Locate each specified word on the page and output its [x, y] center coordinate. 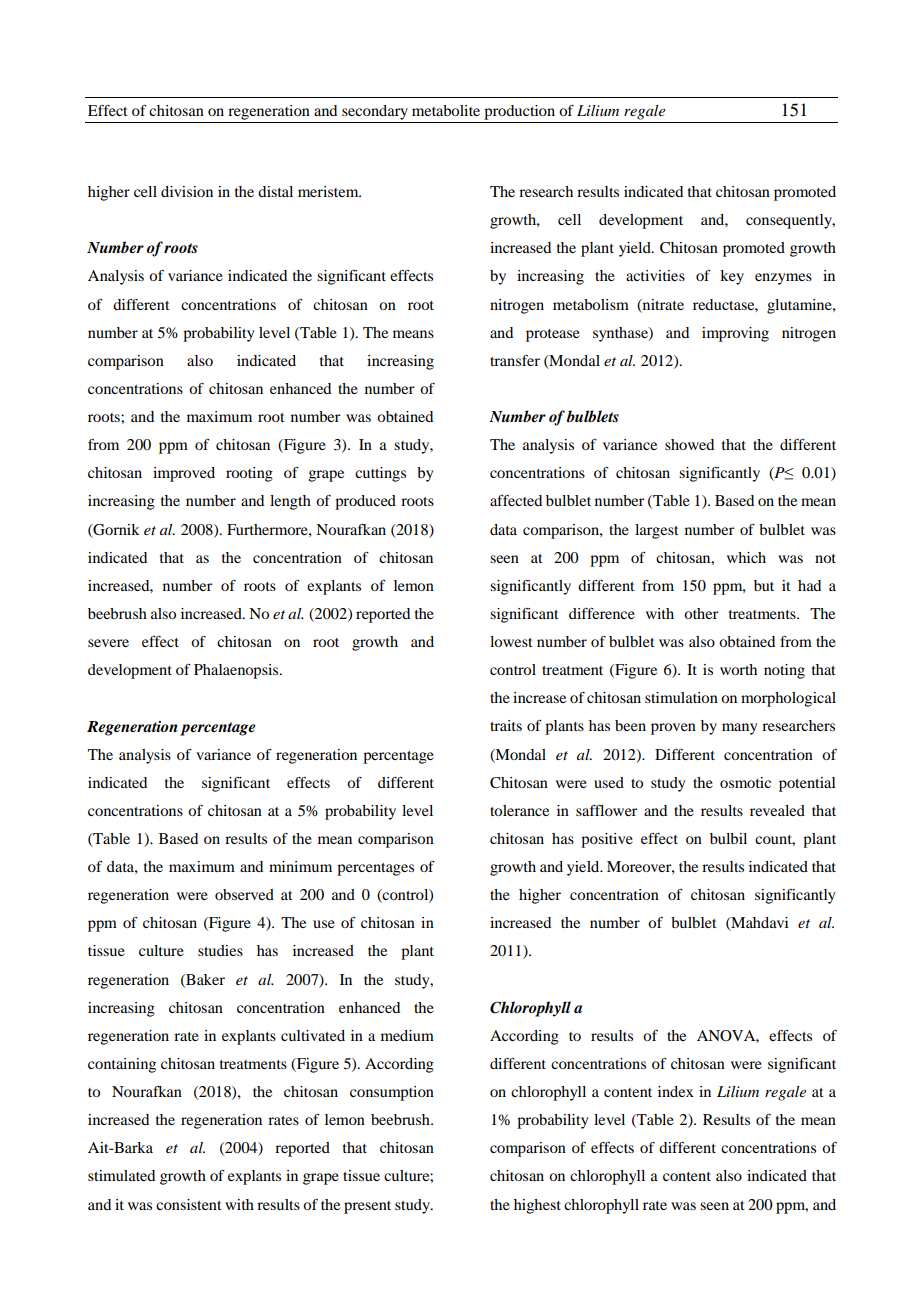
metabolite [446, 110]
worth [738, 669]
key [732, 277]
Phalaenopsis [237, 671]
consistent [189, 1204]
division [187, 191]
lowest [511, 641]
